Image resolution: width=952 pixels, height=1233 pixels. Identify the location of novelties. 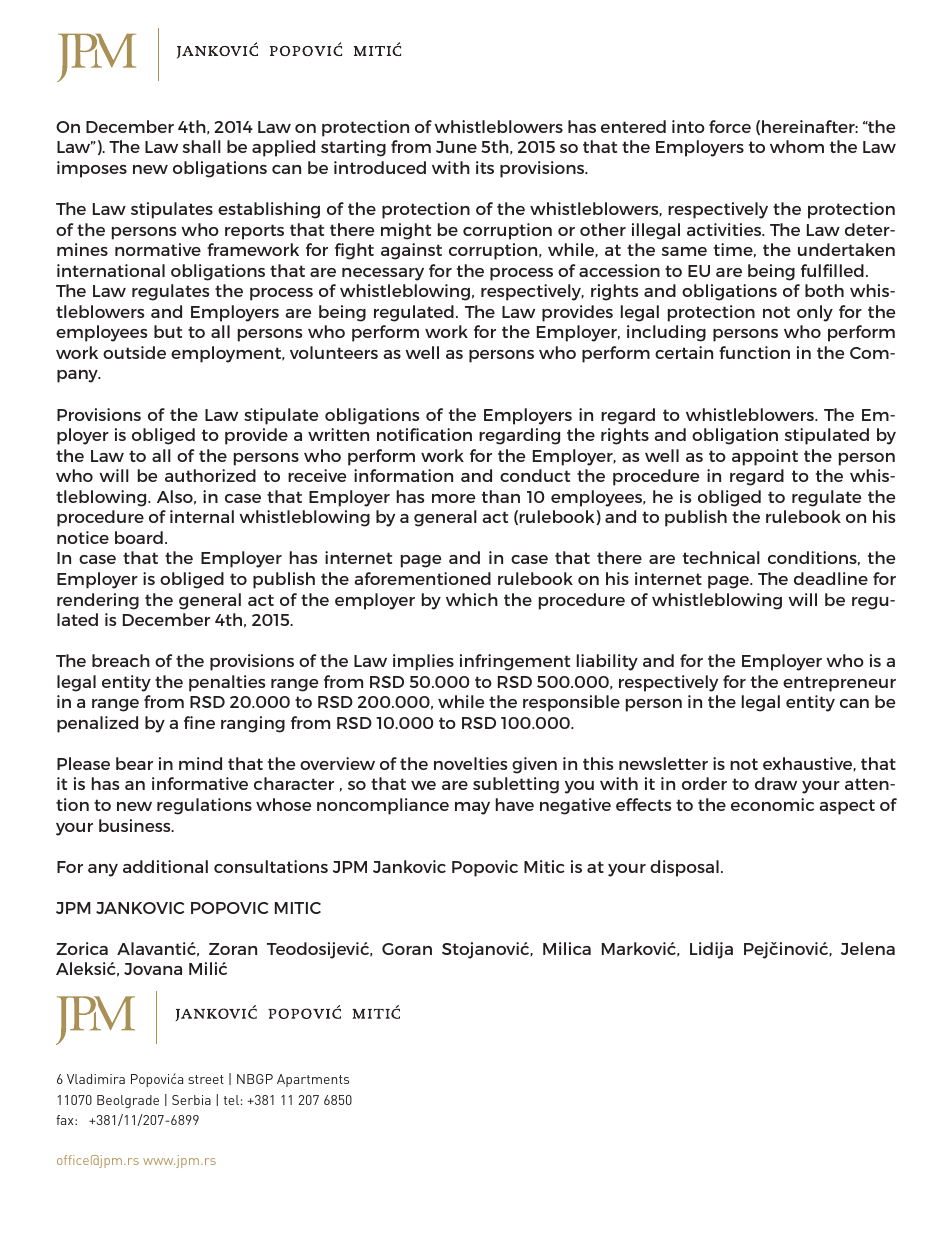
(470, 763).
